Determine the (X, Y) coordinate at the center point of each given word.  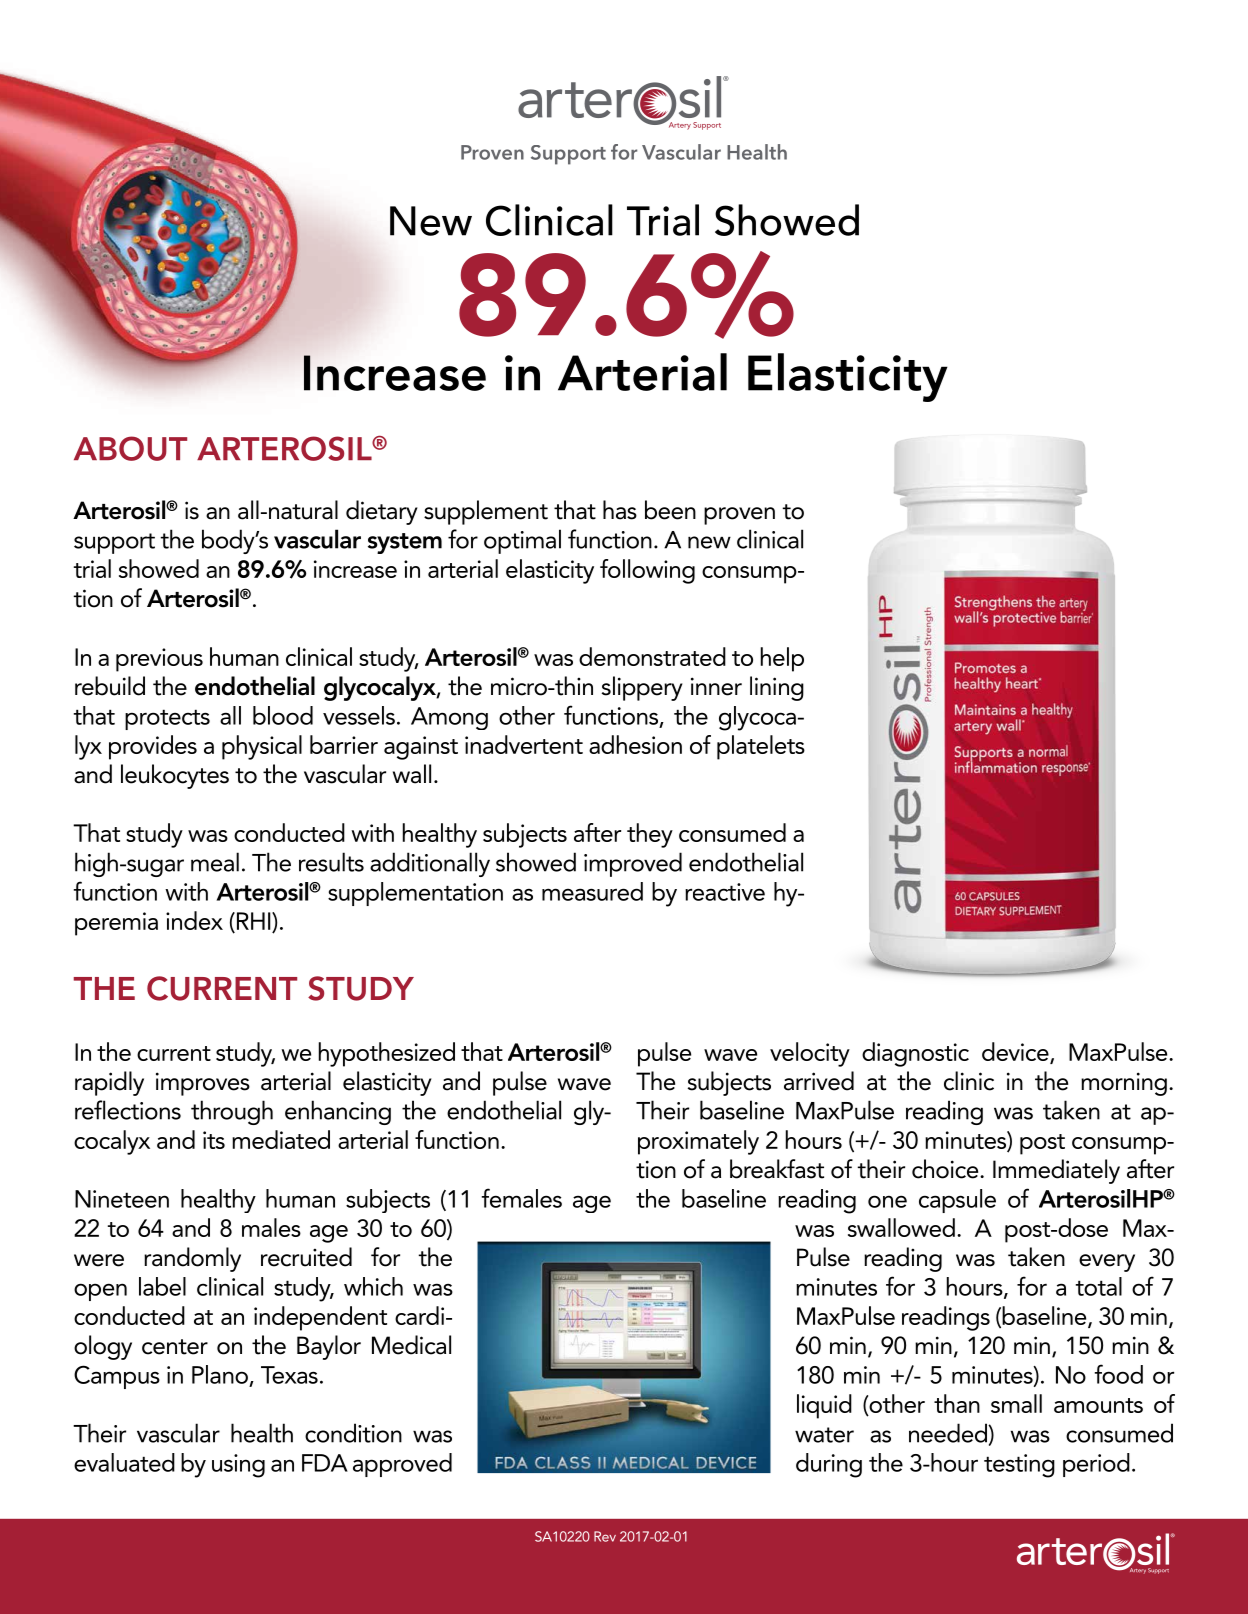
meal (215, 862)
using (238, 1466)
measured (592, 891)
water (824, 1435)
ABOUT (130, 448)
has (620, 510)
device (1016, 1052)
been (670, 510)
